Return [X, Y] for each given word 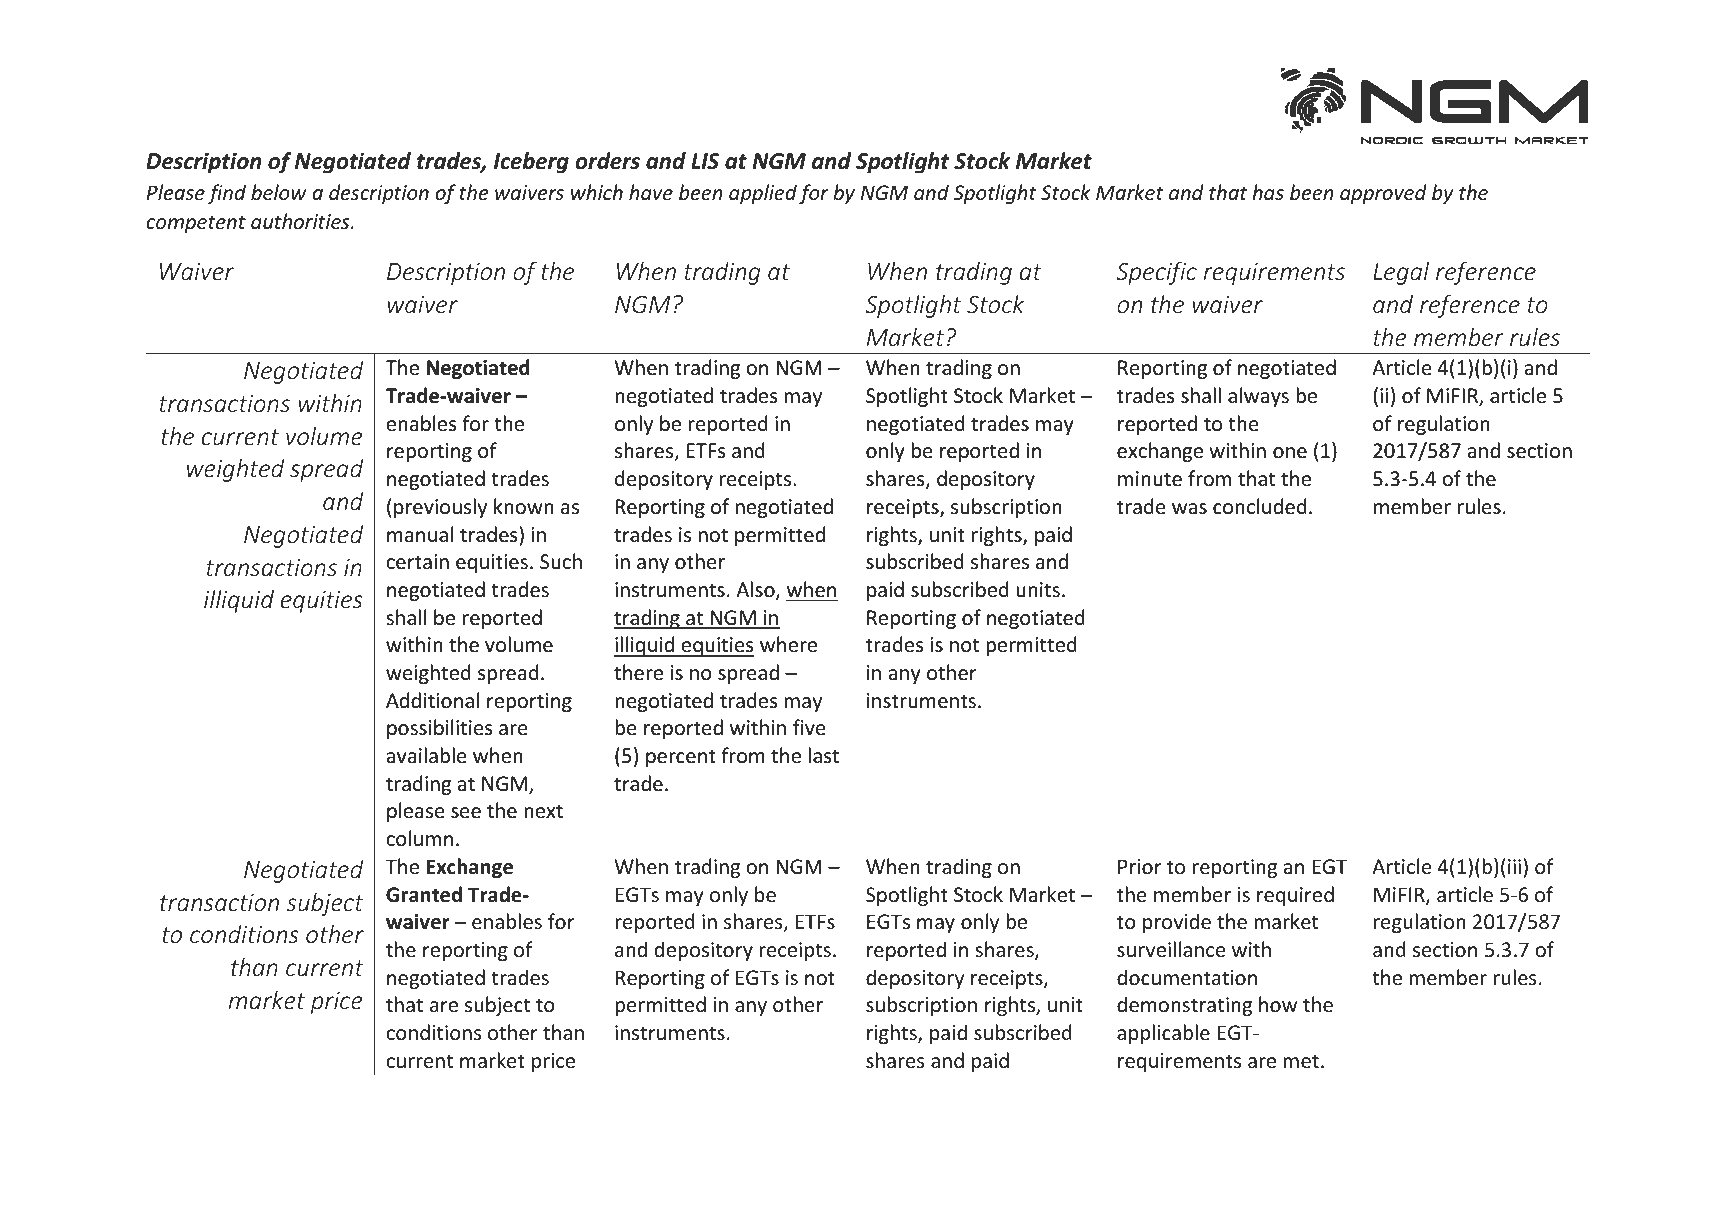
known [524, 506]
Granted [424, 894]
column [419, 838]
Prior [1140, 867]
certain [417, 561]
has [1268, 192]
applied [763, 194]
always [1258, 397]
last [824, 755]
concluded [1260, 506]
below [279, 192]
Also [756, 590]
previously [440, 508]
